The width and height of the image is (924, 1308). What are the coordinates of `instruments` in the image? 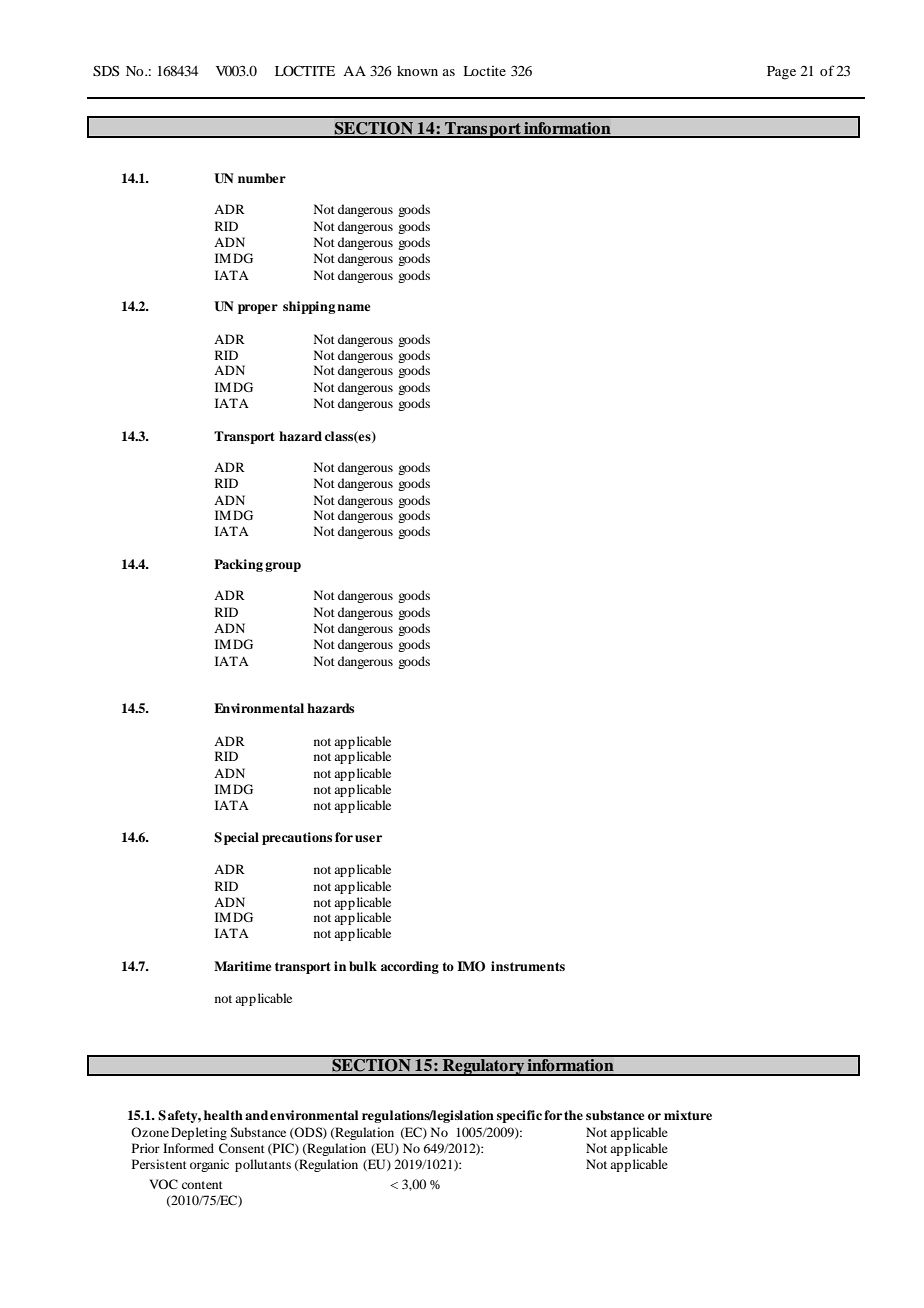 It's located at (528, 966).
